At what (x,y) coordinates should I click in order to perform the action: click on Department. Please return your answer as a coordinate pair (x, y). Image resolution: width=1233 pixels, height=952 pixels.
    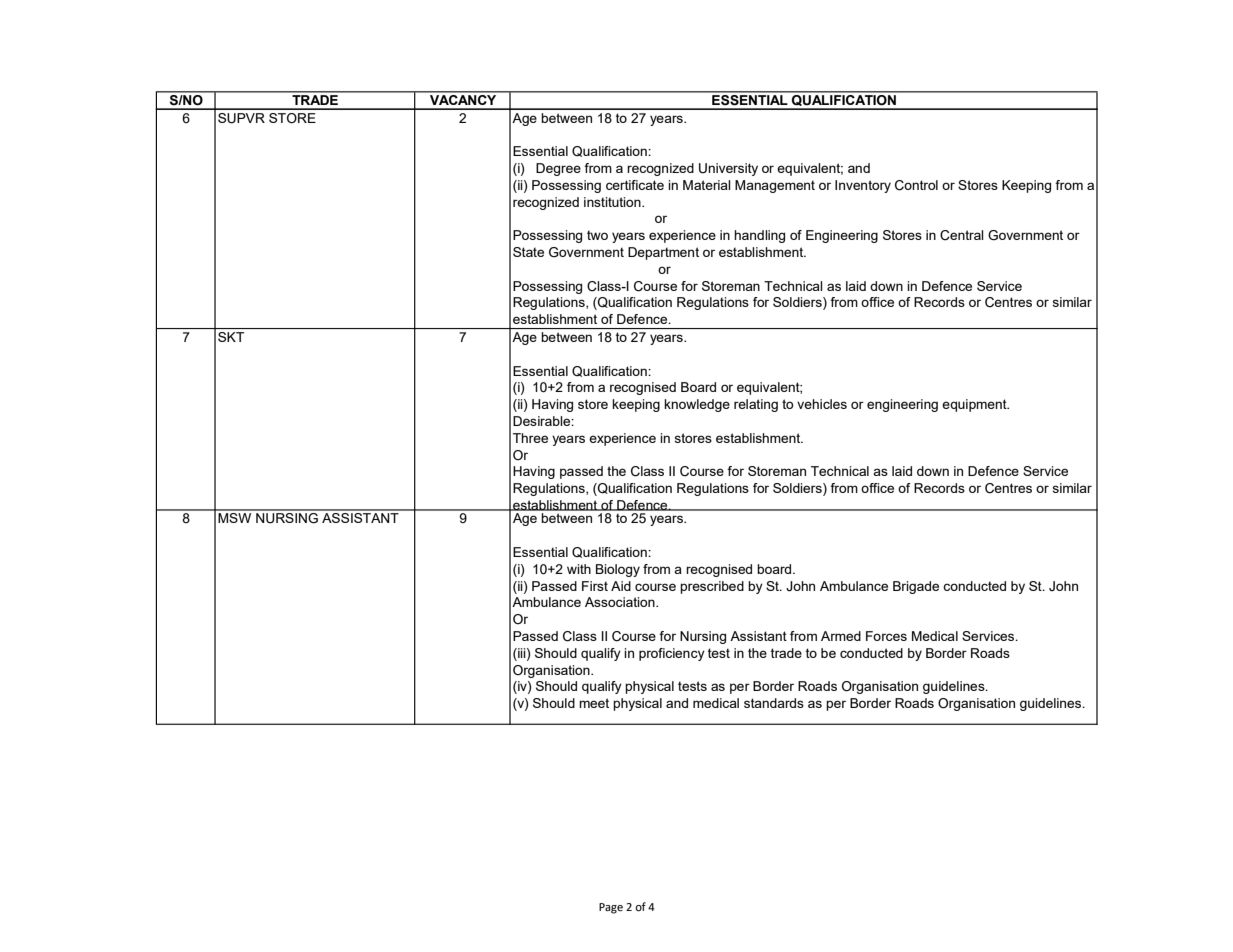
    Looking at the image, I should click on (663, 253).
